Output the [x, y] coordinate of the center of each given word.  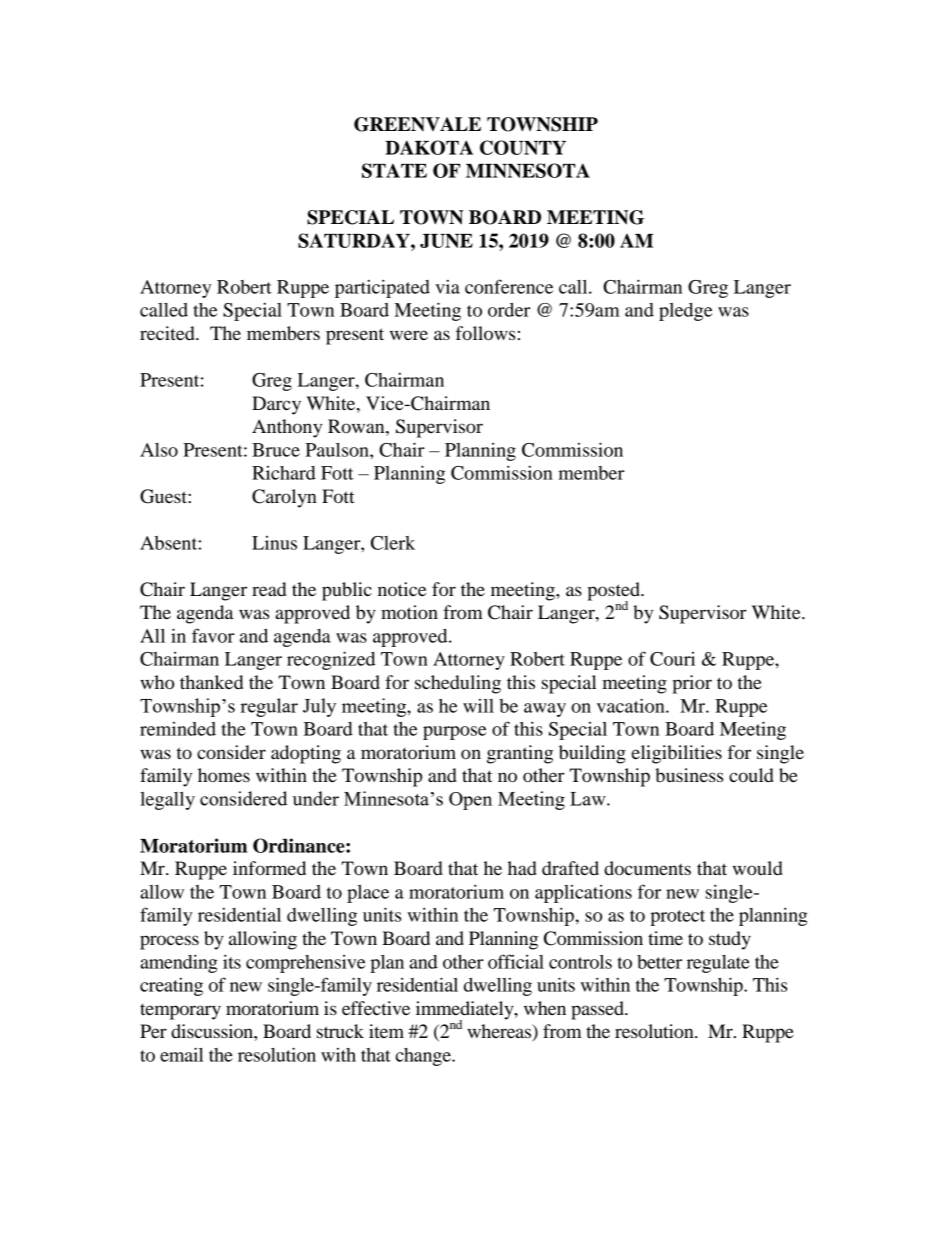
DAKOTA [429, 147]
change [424, 1057]
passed [598, 1010]
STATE [394, 170]
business [689, 775]
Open [470, 801]
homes [224, 775]
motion [409, 612]
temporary [180, 1012]
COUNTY [523, 147]
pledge [686, 312]
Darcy [276, 405]
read [269, 589]
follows [485, 333]
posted [614, 592]
